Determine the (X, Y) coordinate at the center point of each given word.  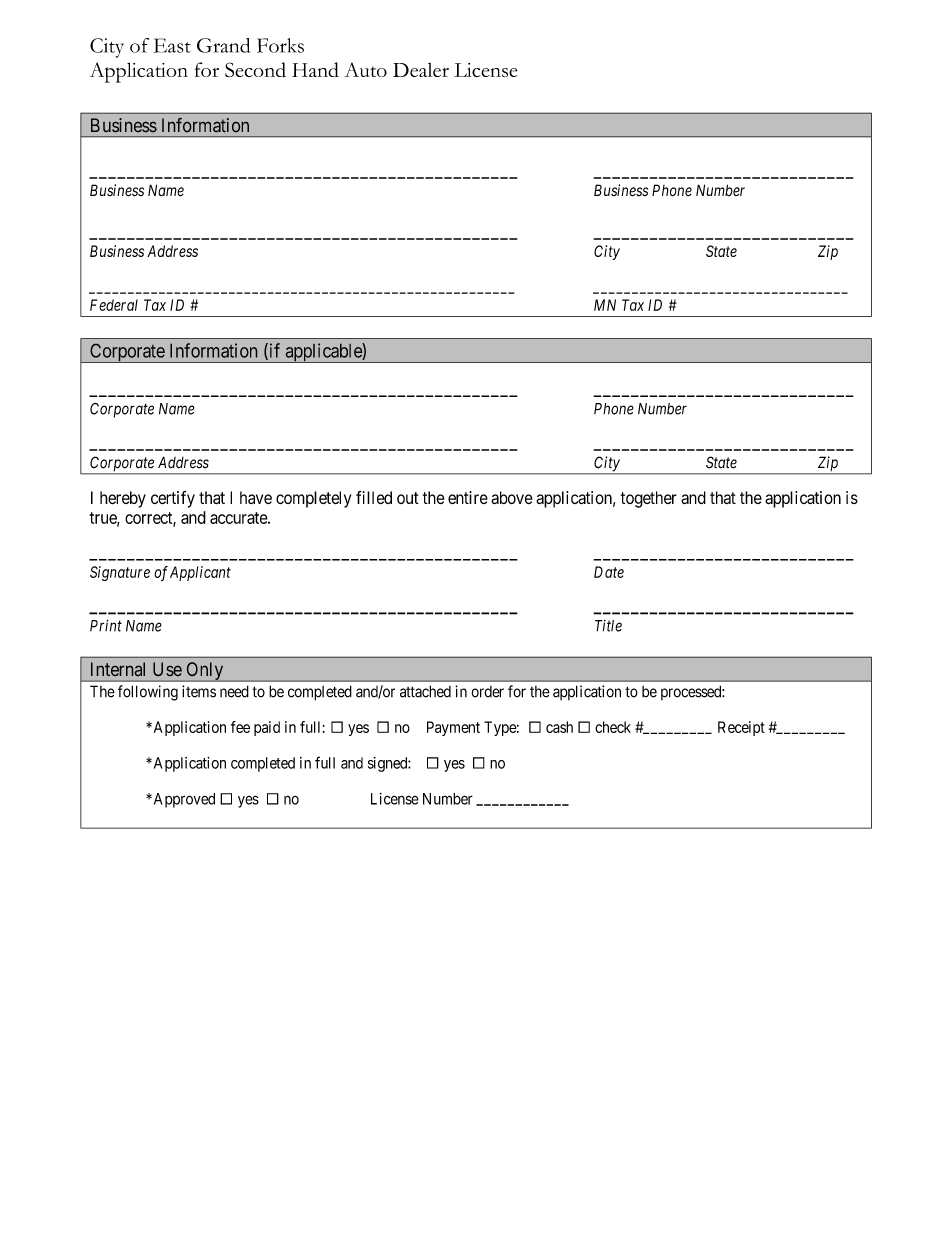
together (649, 499)
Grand (223, 45)
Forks (280, 45)
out (408, 498)
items (199, 691)
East (172, 45)
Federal (114, 305)
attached (425, 691)
